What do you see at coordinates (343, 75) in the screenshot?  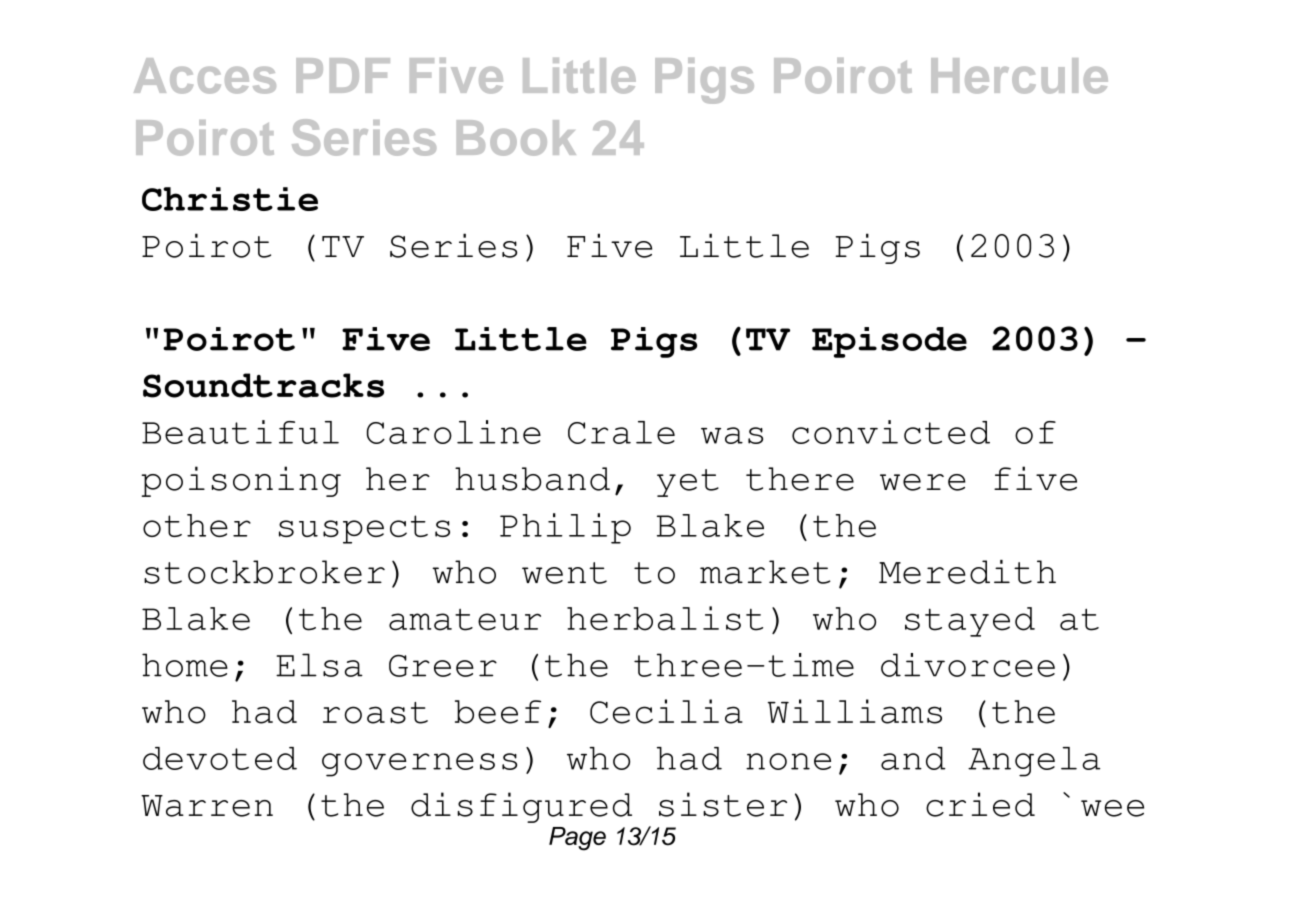 I see `PDF` at bounding box center [343, 75].
